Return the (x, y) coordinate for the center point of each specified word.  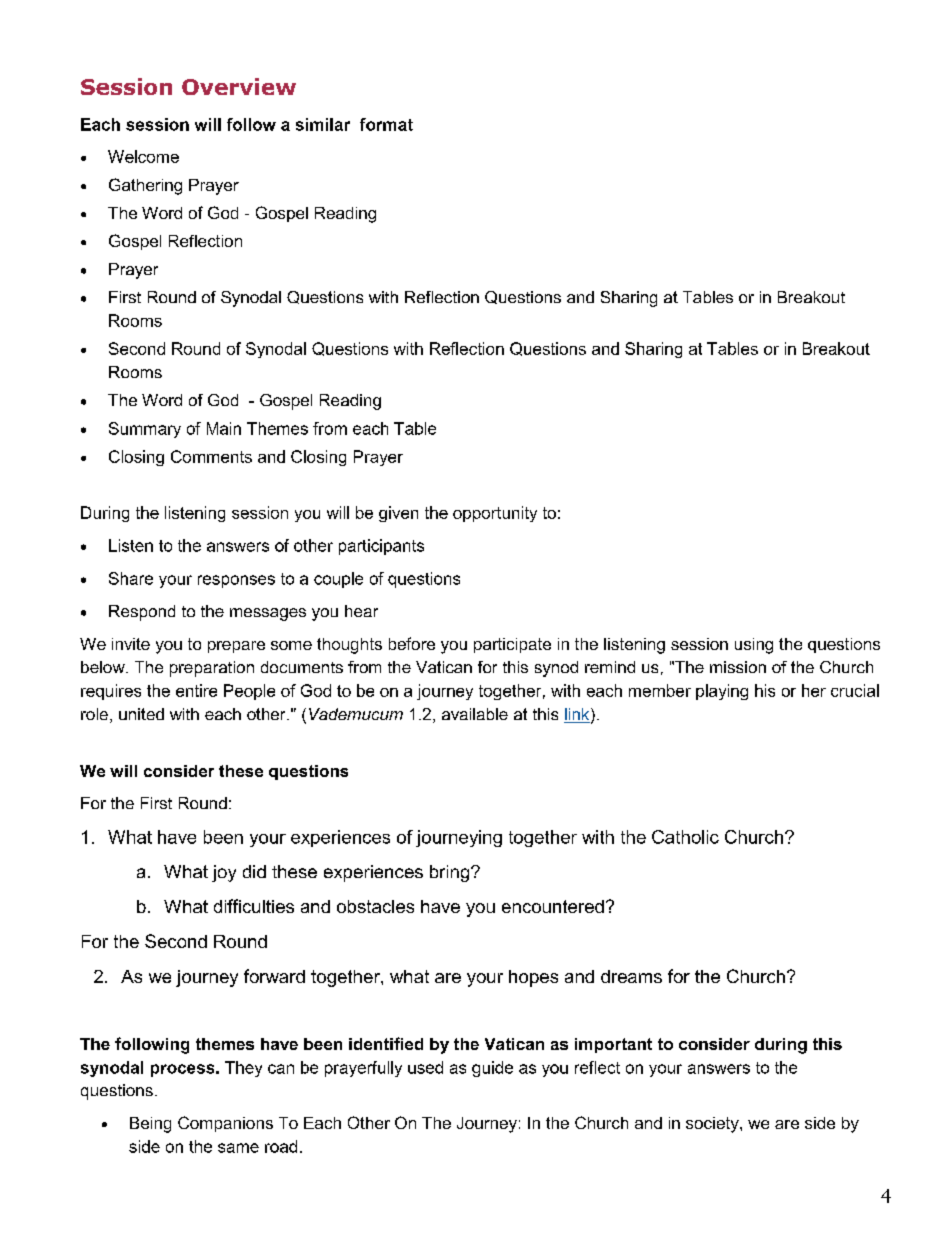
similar (323, 124)
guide (492, 1069)
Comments (211, 456)
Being (150, 1125)
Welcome (143, 156)
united (141, 714)
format (386, 124)
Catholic (685, 837)
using (754, 646)
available (475, 714)
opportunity (495, 514)
